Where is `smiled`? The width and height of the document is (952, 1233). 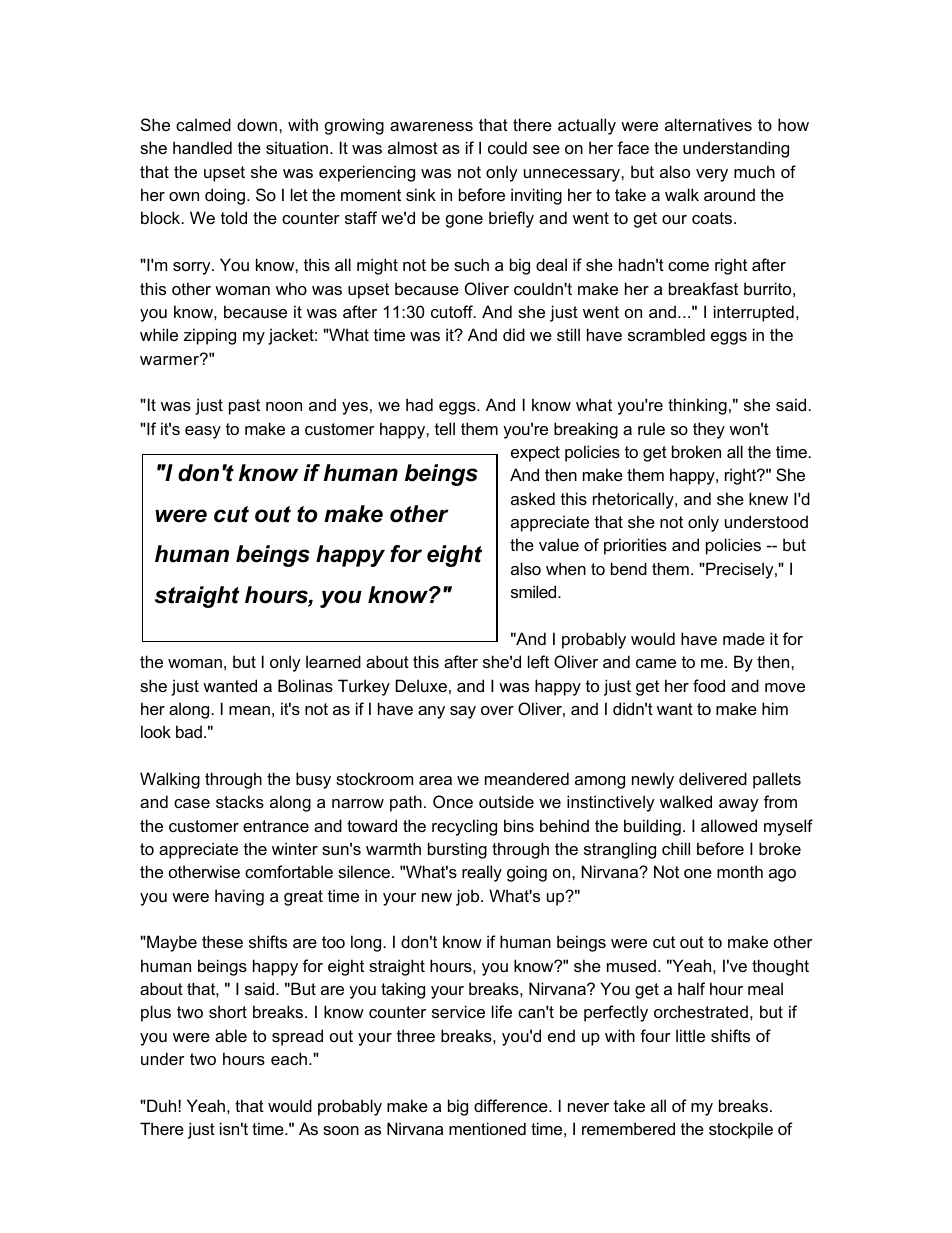 smiled is located at coordinates (535, 591).
